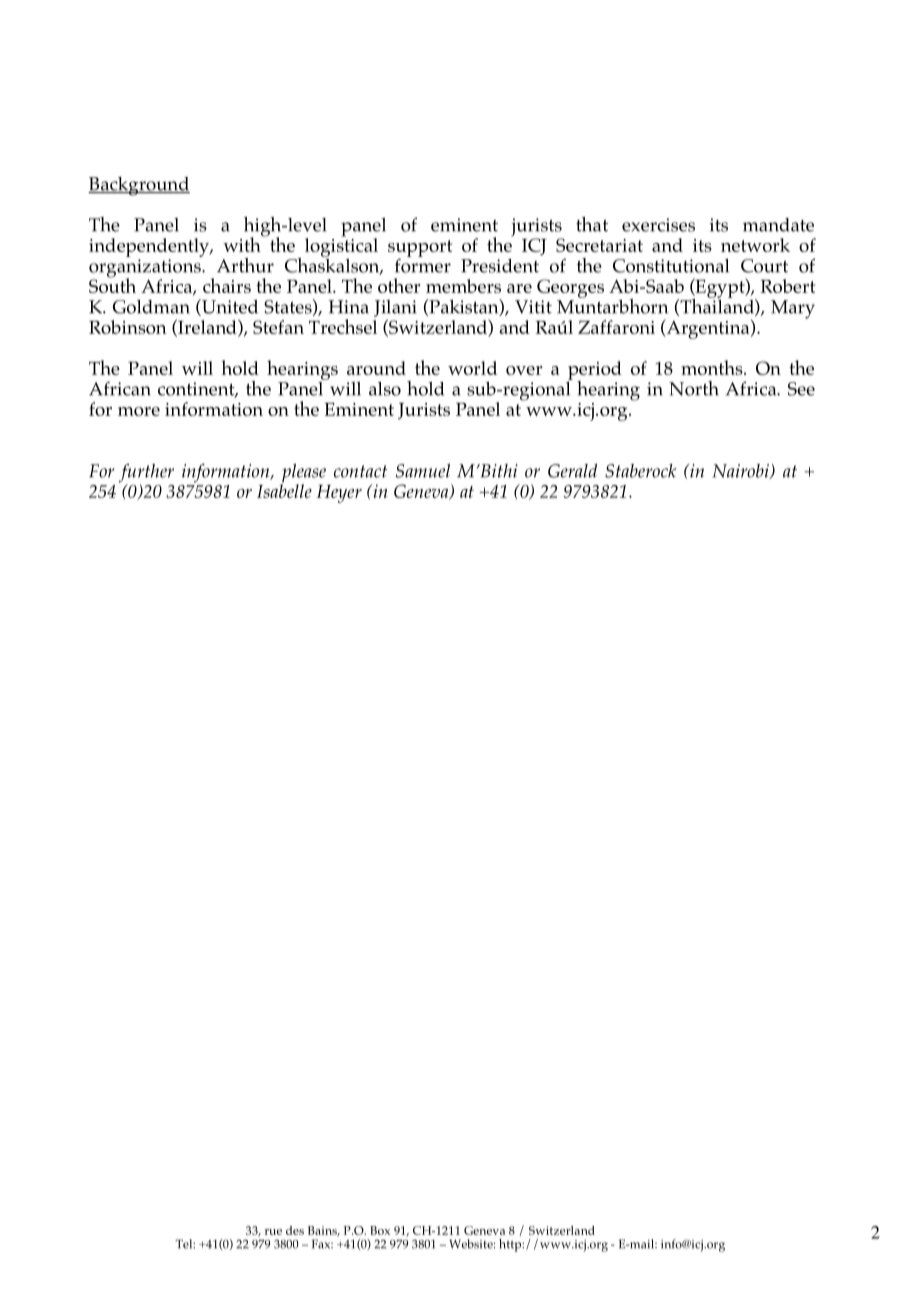 The width and height of the document is (924, 1308). I want to click on rue, so click(273, 1232).
